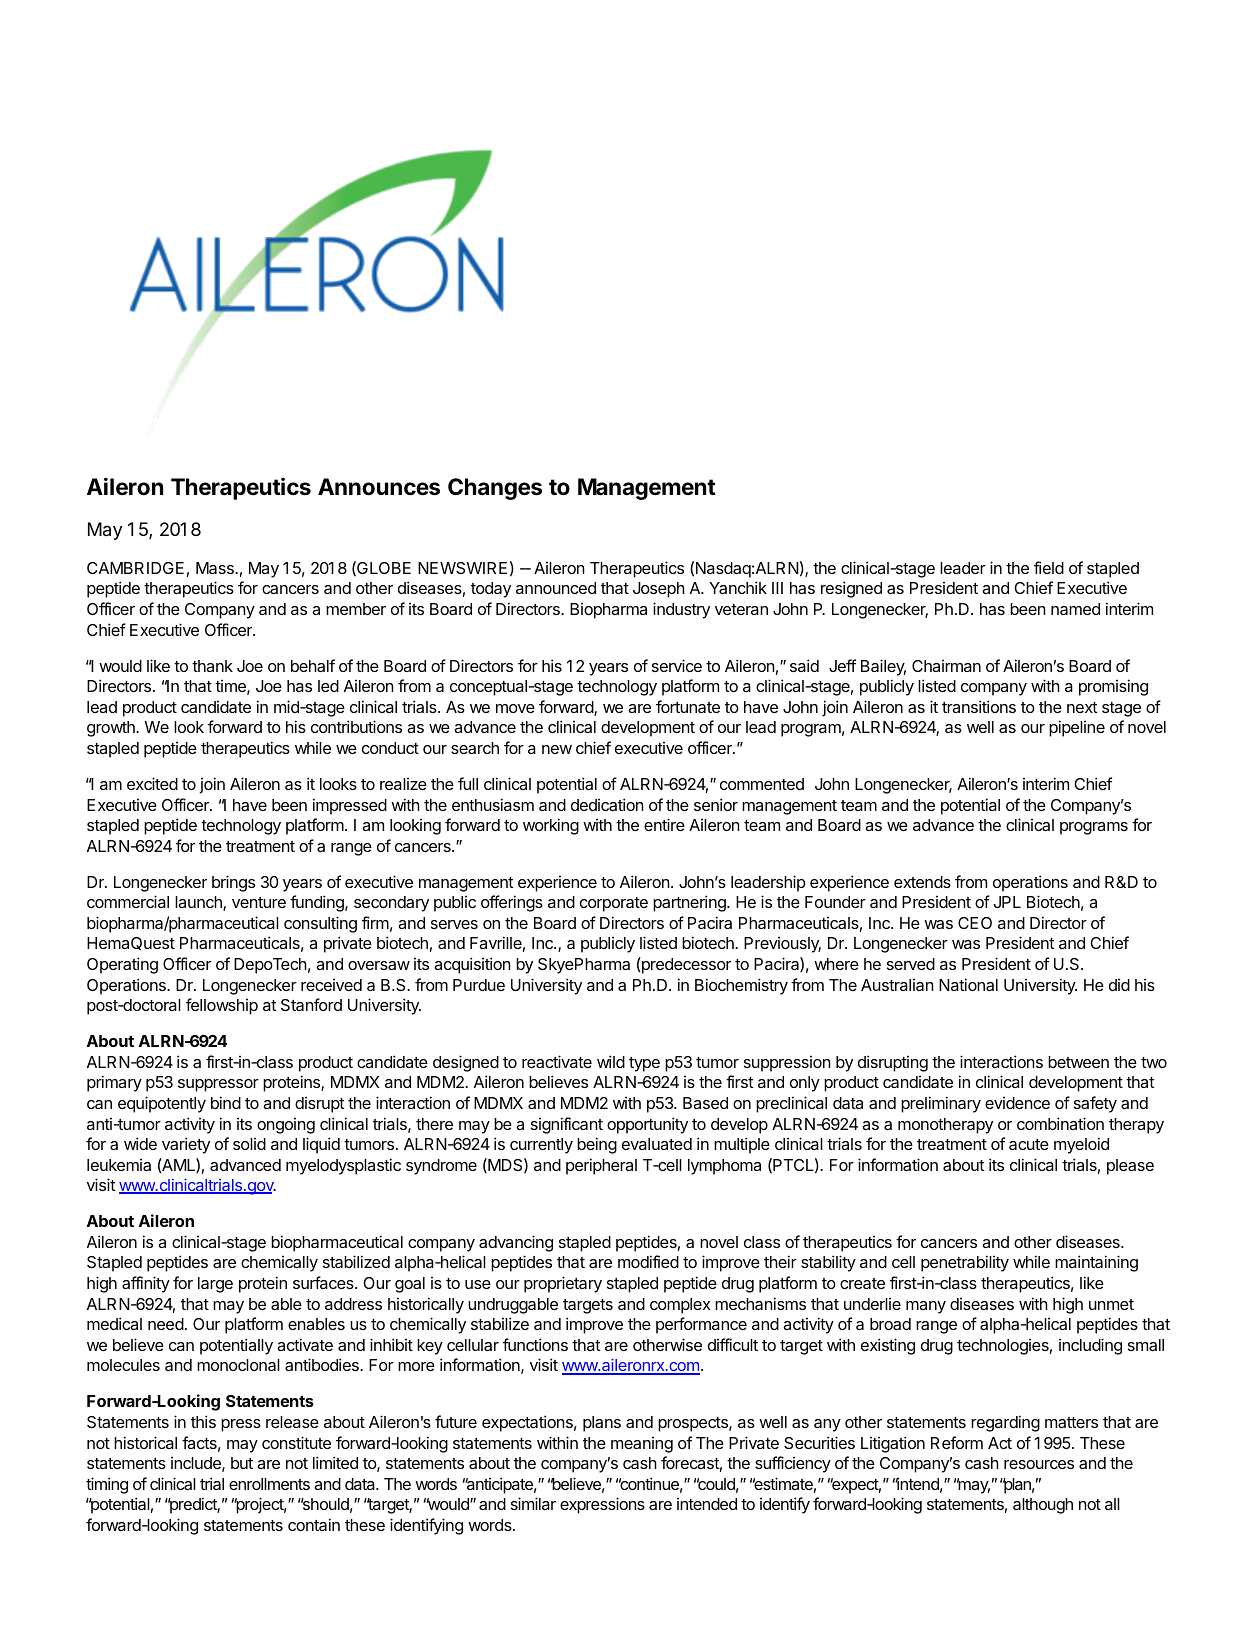 This screenshot has height=1630, width=1260. I want to click on acute, so click(1029, 1144).
